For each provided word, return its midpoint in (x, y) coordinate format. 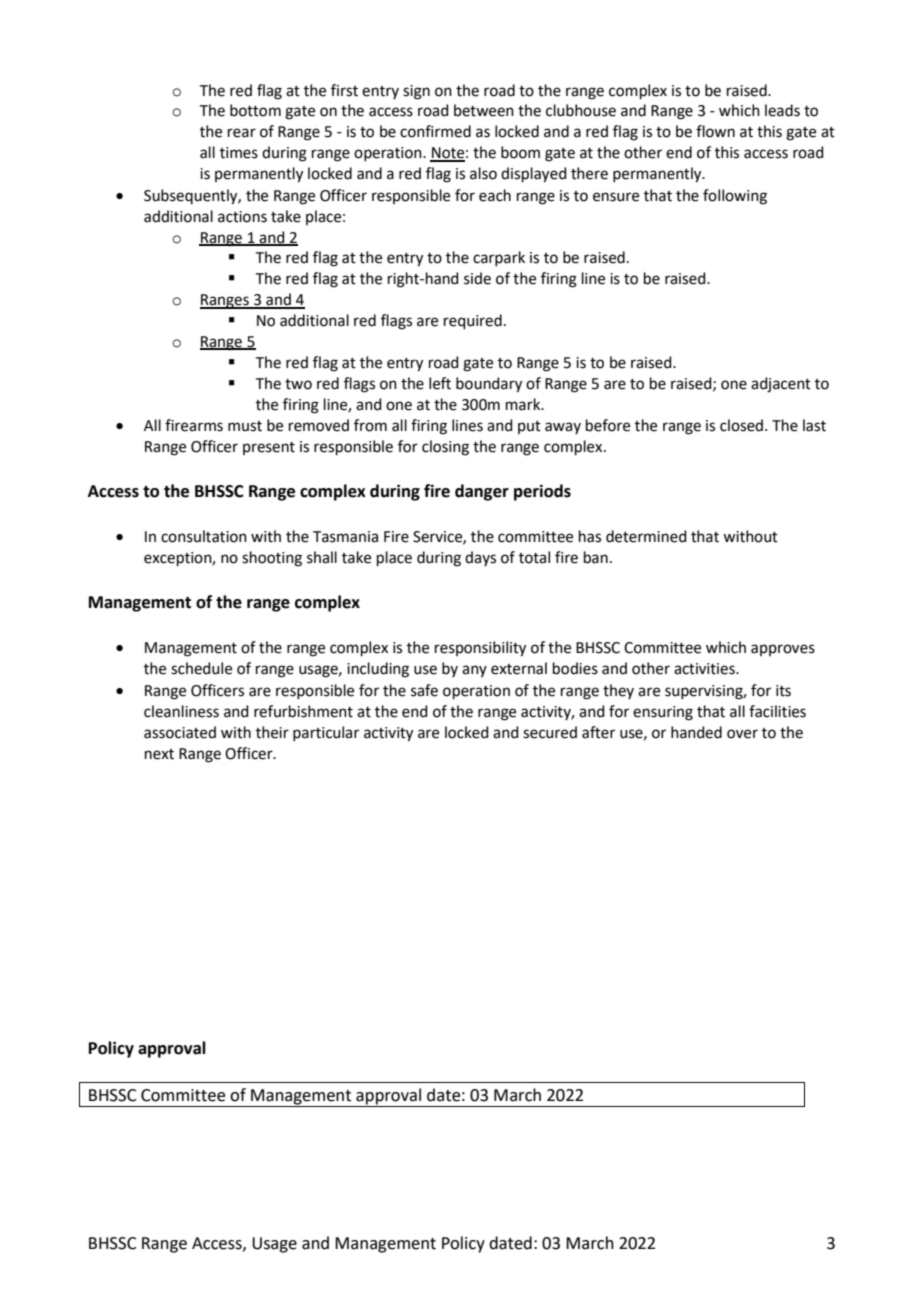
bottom (255, 110)
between (484, 110)
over (742, 734)
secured (550, 732)
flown (715, 131)
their (272, 732)
